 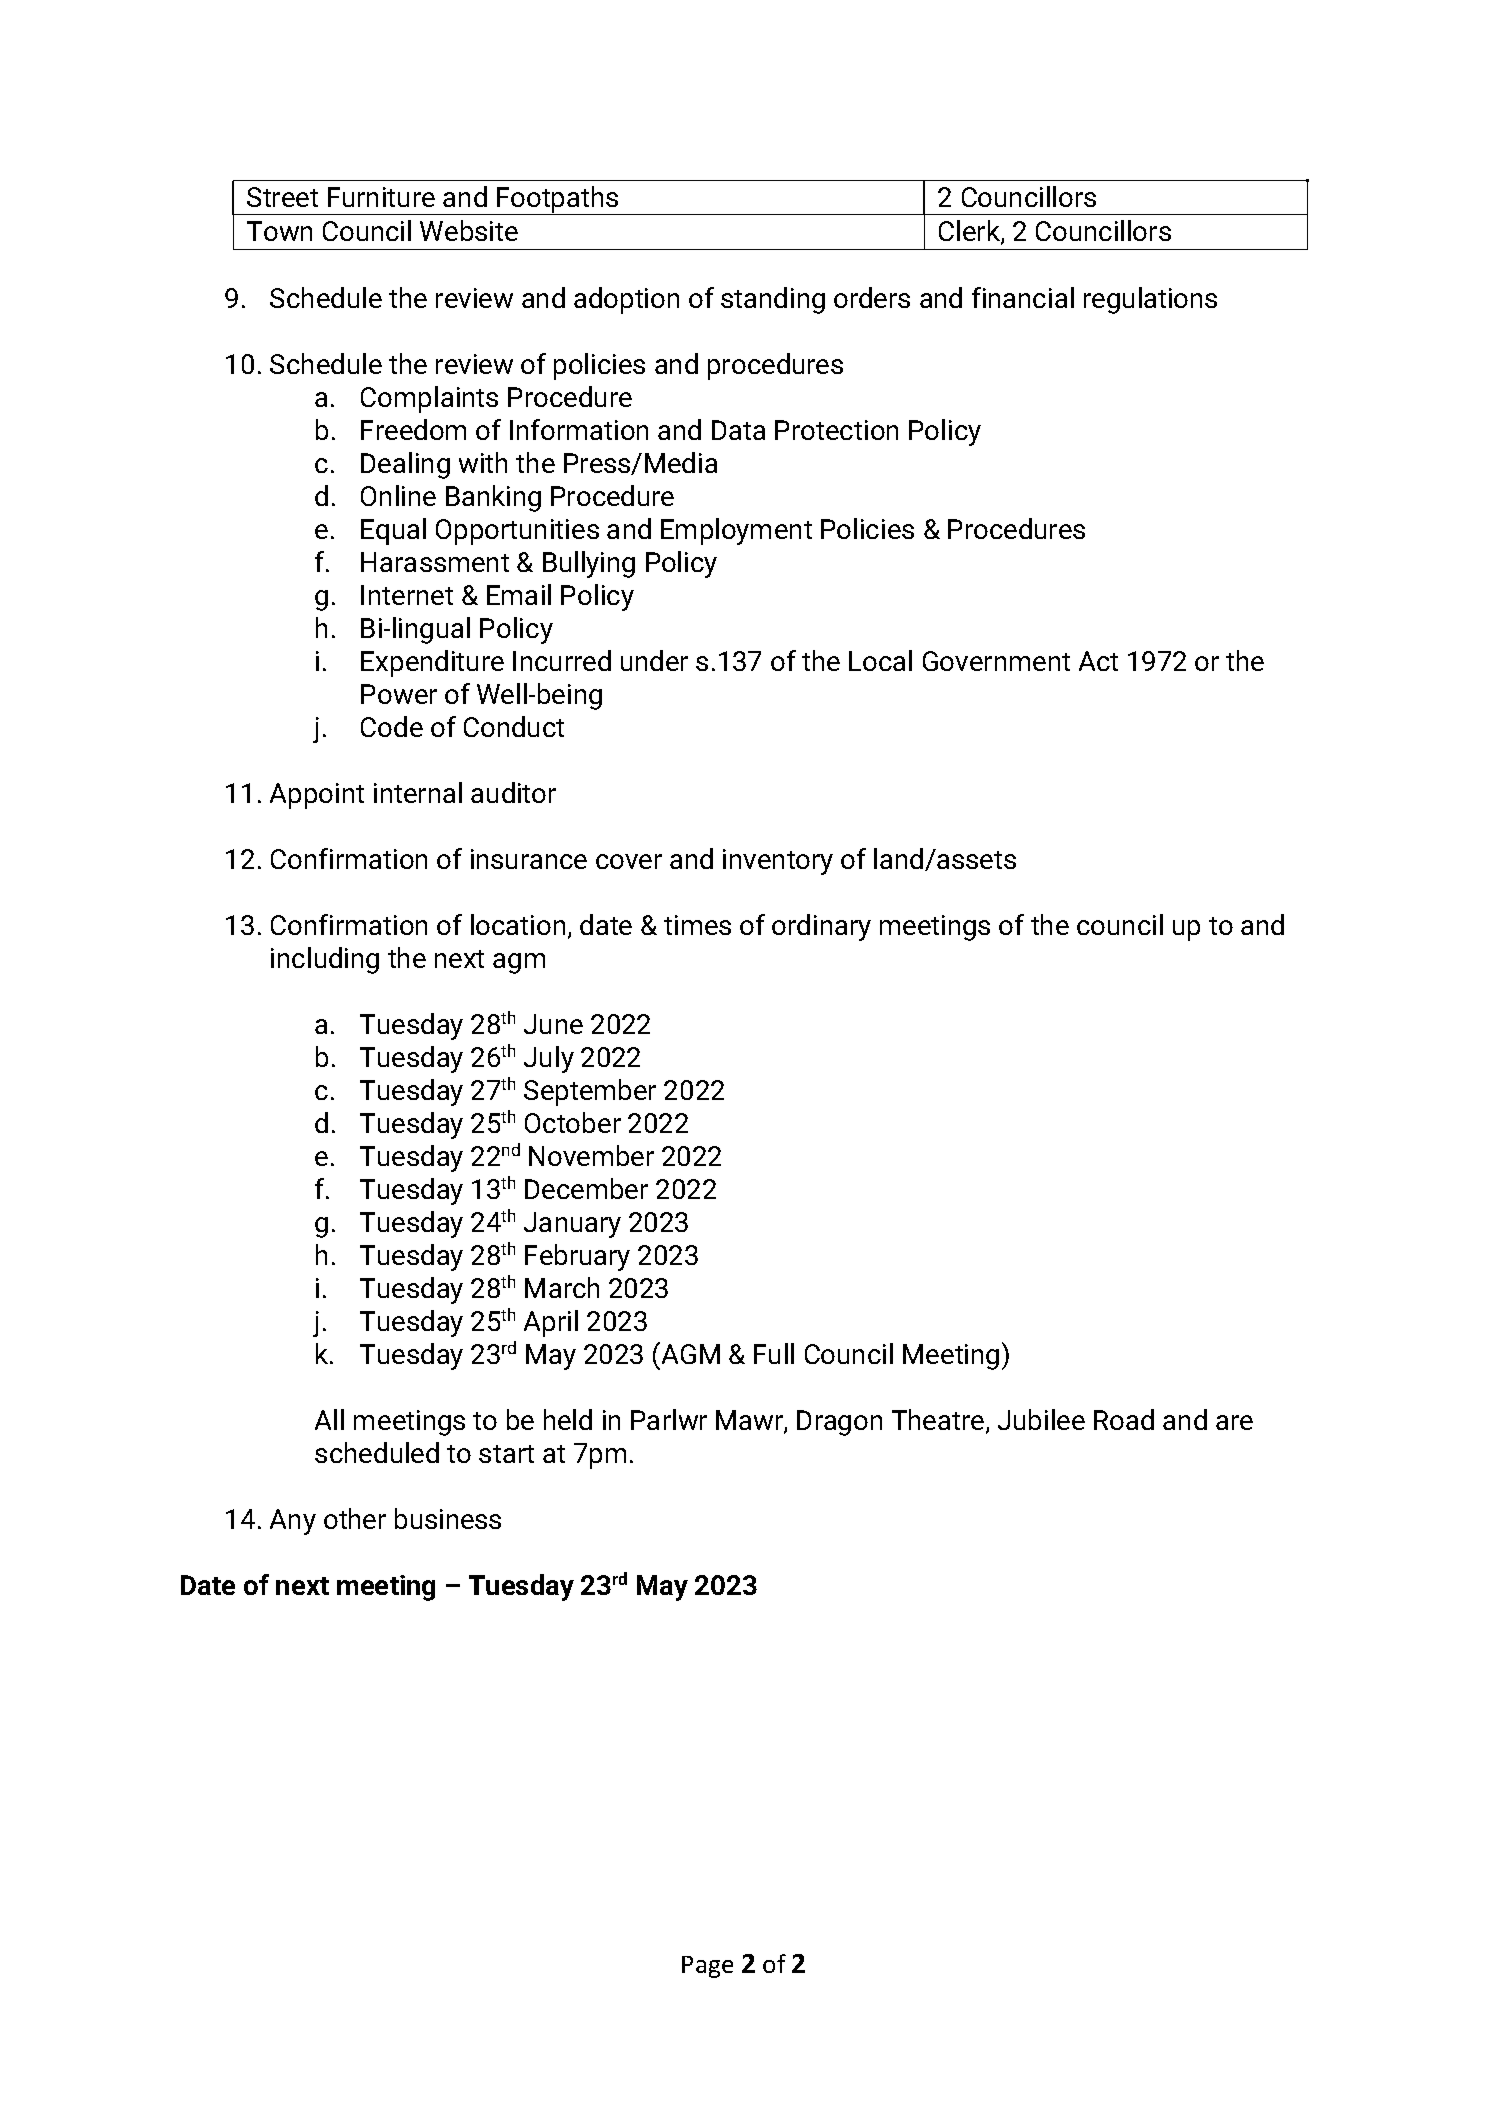 I want to click on ordinary, so click(x=821, y=927).
